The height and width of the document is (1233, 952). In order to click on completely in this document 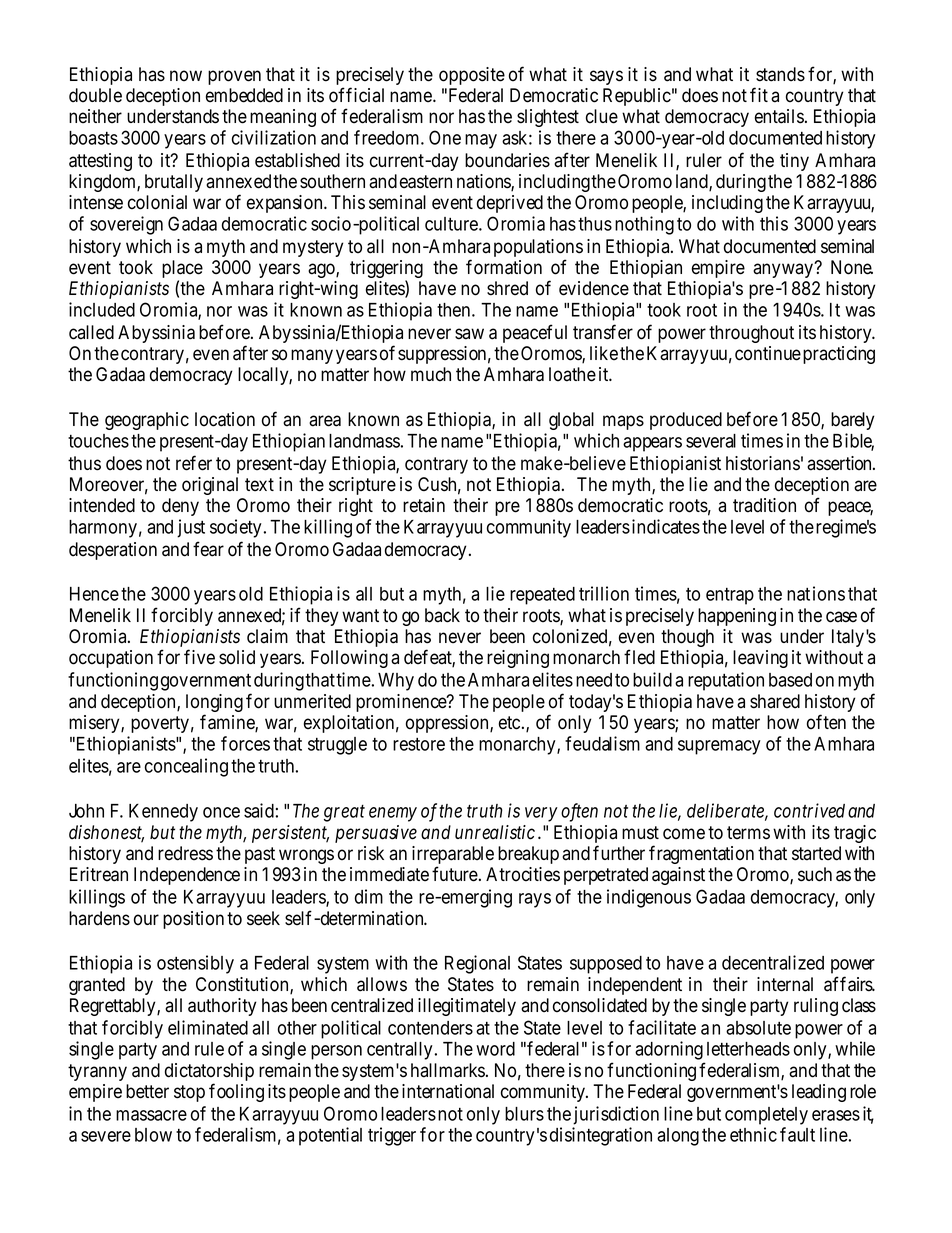, I will do `click(766, 1116)`.
